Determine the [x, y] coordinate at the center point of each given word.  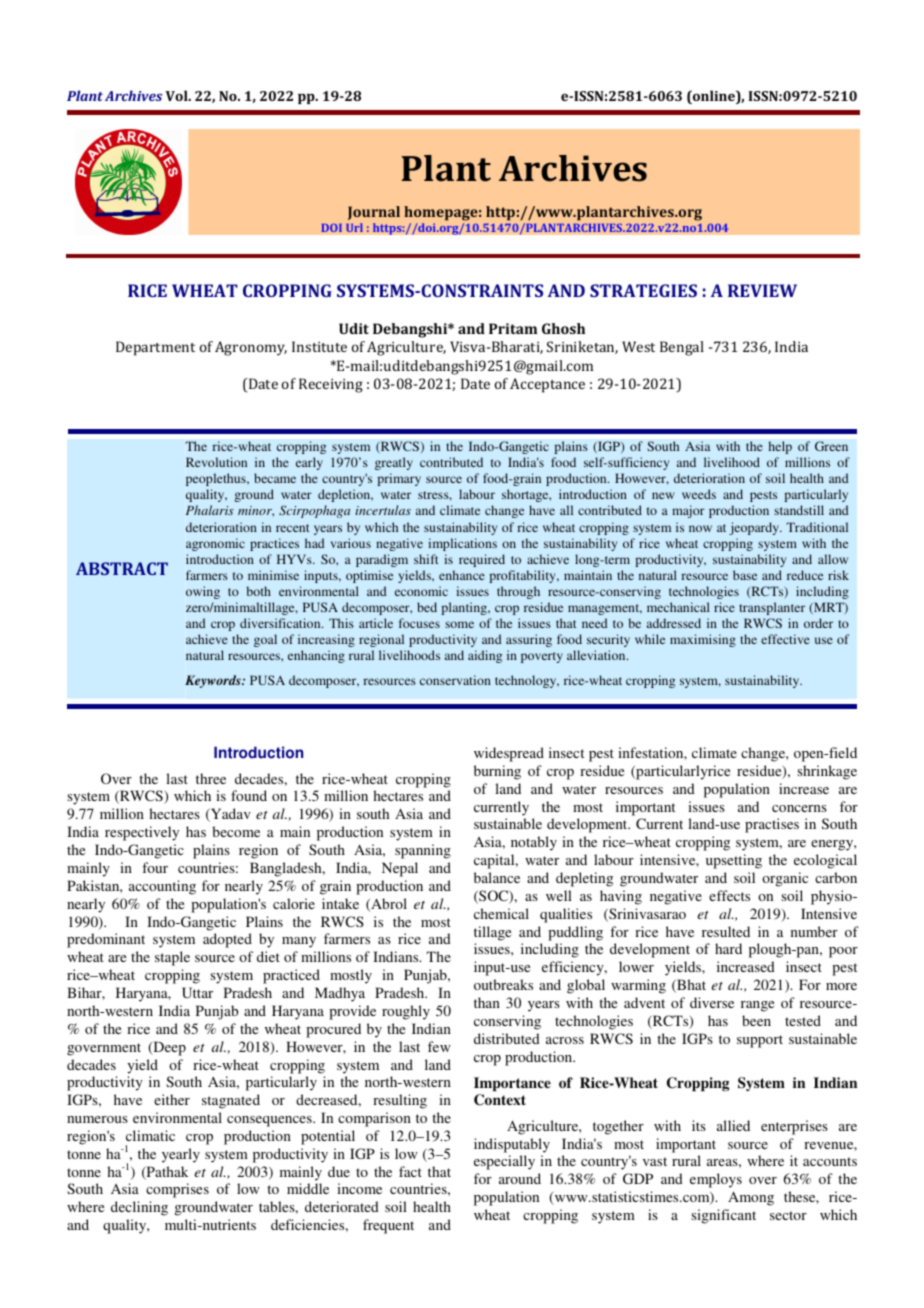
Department [155, 348]
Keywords [214, 681]
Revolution [216, 462]
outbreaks [503, 984]
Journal [374, 213]
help [780, 447]
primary [399, 479]
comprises [177, 1190]
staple [172, 958]
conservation [455, 680]
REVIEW [762, 290]
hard [728, 948]
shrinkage [827, 772]
